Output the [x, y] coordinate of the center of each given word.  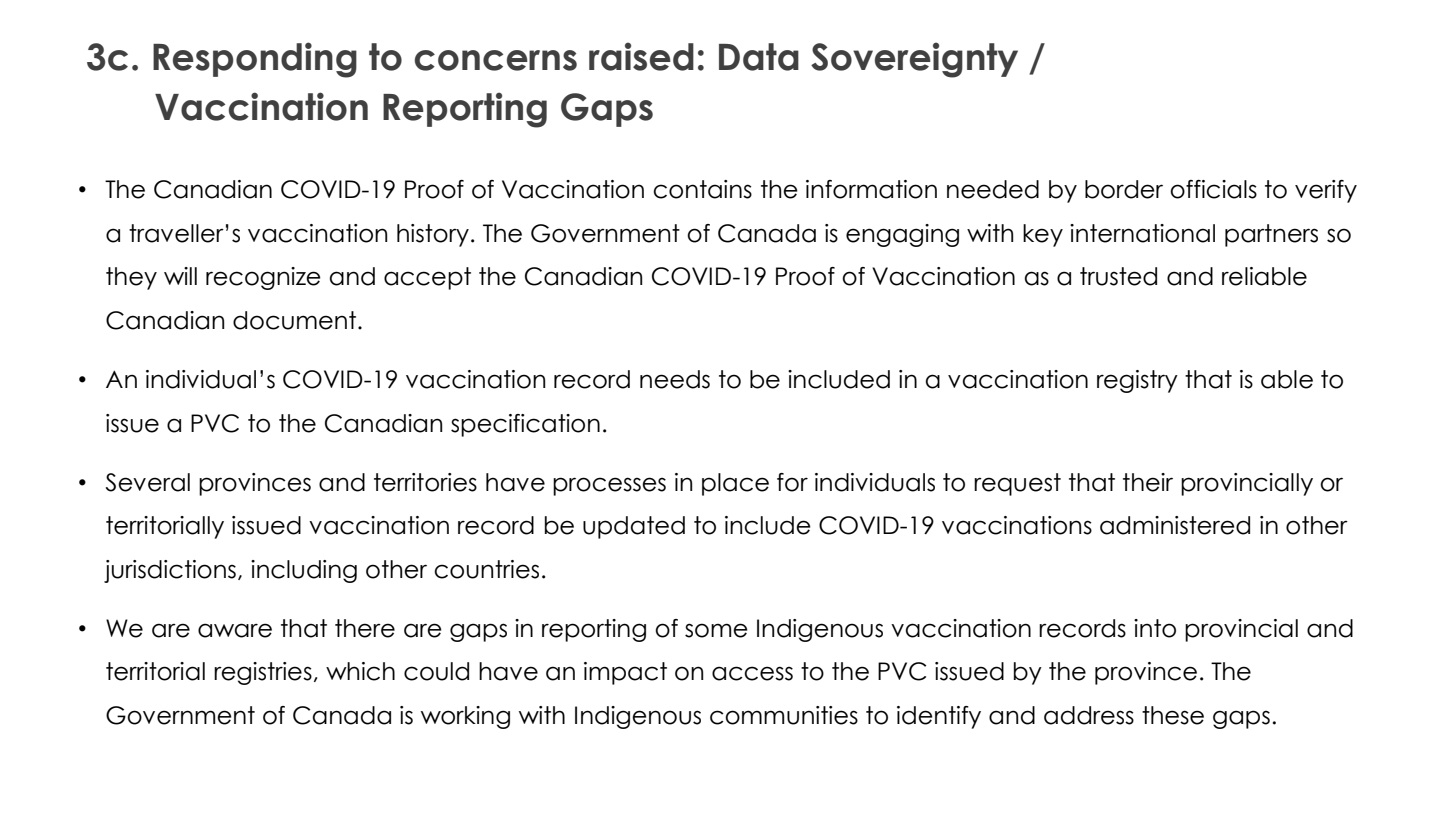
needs [675, 379]
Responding [255, 60]
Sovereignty [914, 60]
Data [759, 57]
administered [1175, 525]
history [433, 235]
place [735, 484]
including [304, 571]
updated [634, 527]
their [1148, 482]
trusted [1118, 276]
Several [148, 482]
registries [263, 673]
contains [703, 189]
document [296, 320]
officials [1213, 189]
